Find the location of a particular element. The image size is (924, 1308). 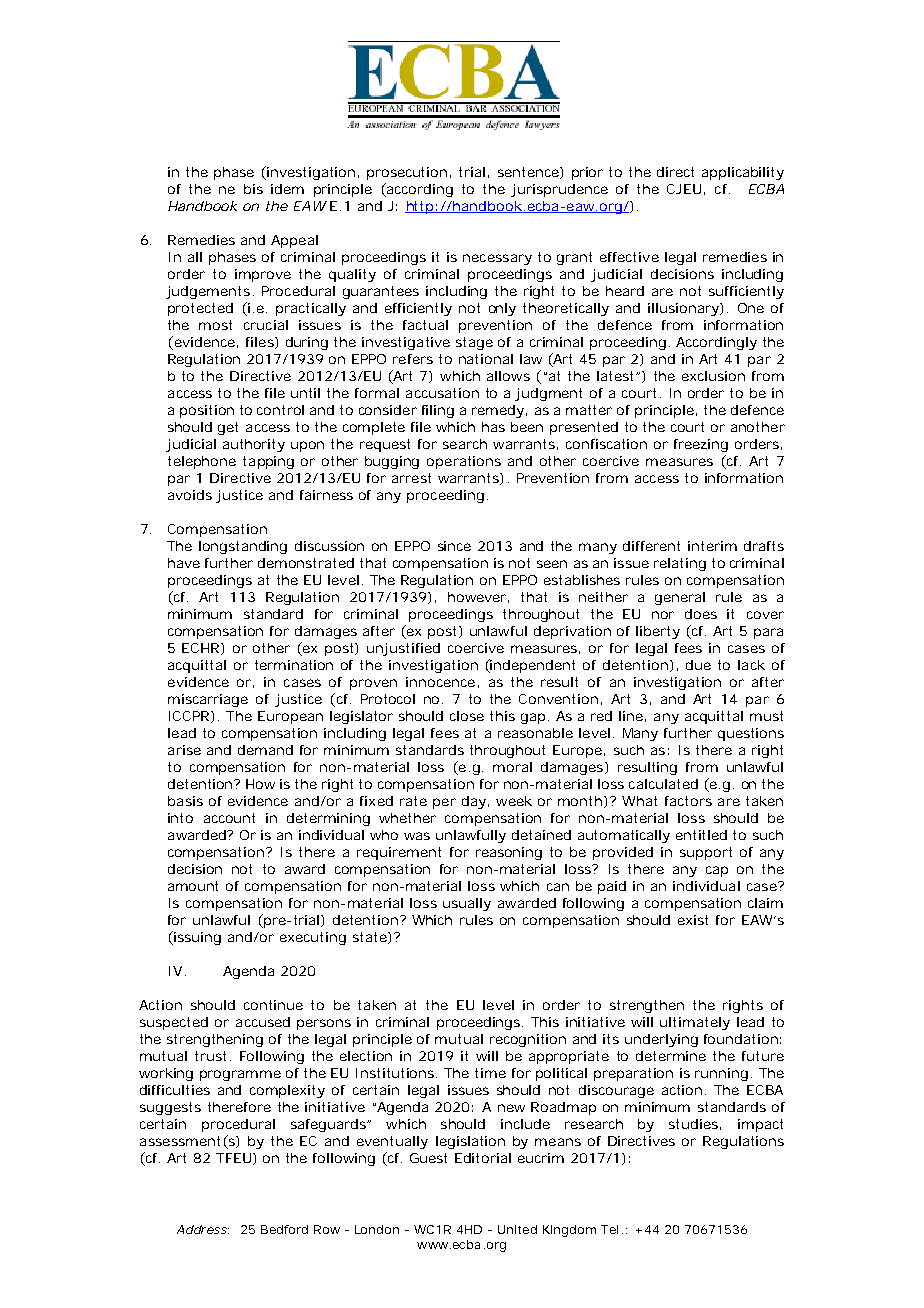

ultimately is located at coordinates (695, 1023).
